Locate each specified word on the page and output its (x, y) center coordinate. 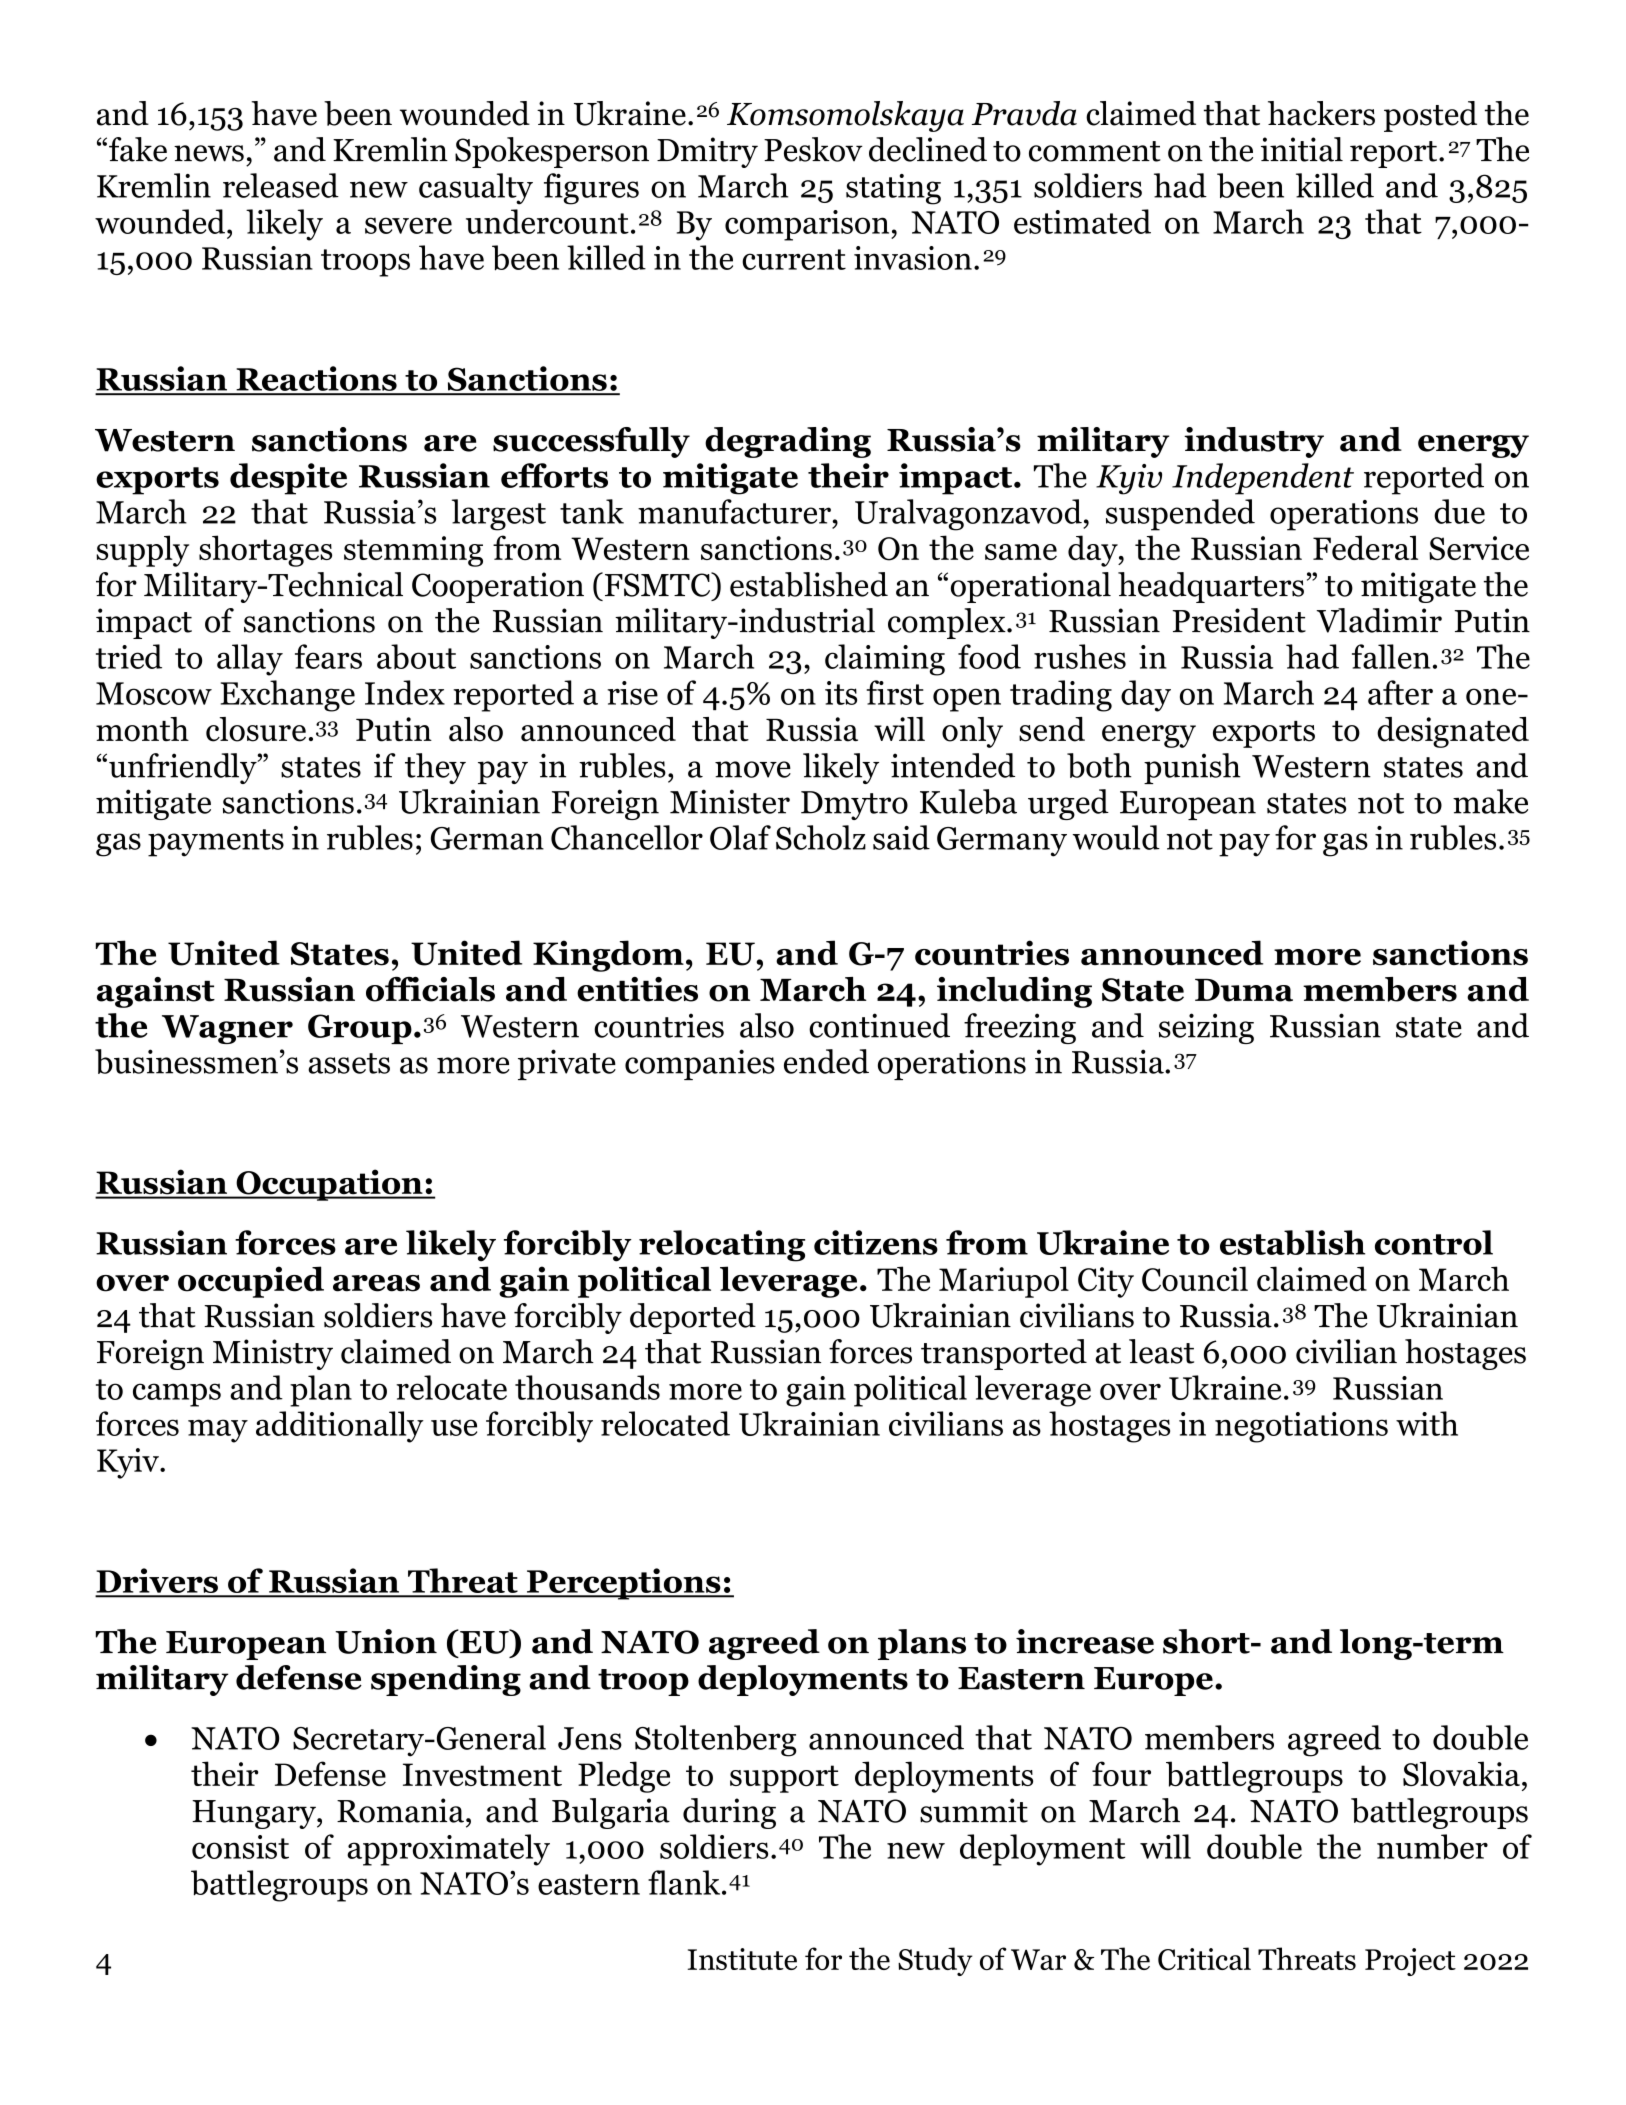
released (281, 185)
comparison (808, 225)
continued (879, 1025)
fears (328, 656)
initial (1302, 149)
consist (240, 1847)
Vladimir (1379, 620)
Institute (742, 1959)
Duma (1244, 990)
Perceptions (624, 1584)
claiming (885, 660)
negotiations (1301, 1427)
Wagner (227, 1029)
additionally (340, 1427)
